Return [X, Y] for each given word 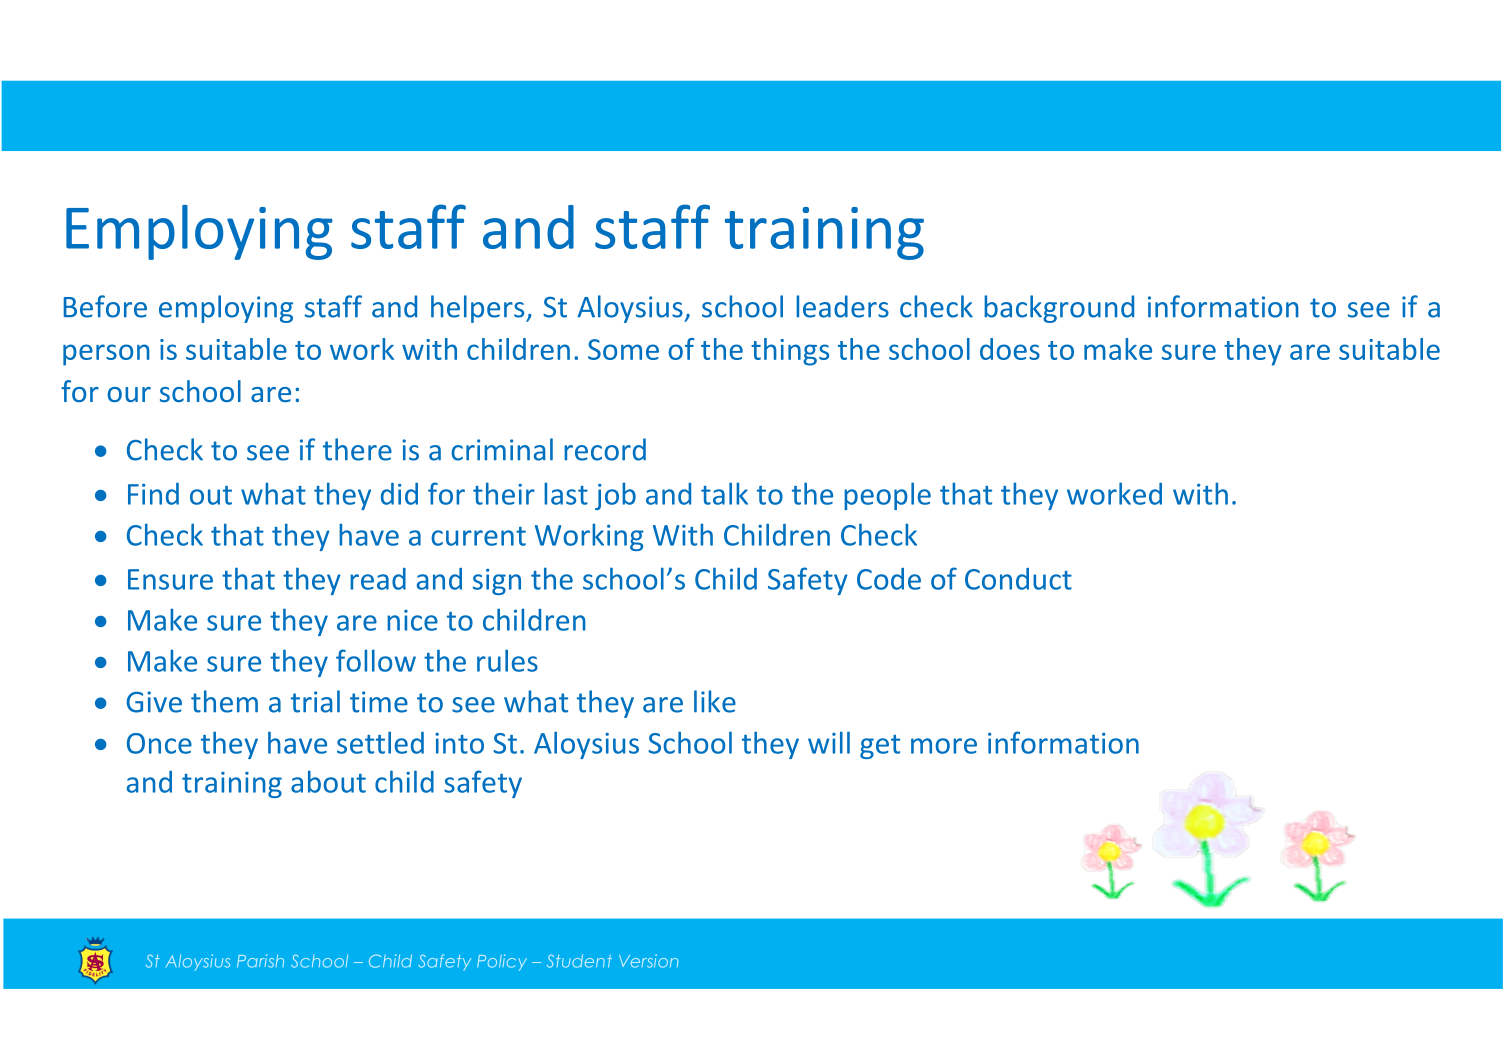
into [459, 743]
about [328, 781]
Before [105, 306]
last [566, 493]
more [944, 746]
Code [889, 579]
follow [376, 660]
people [887, 496]
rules [507, 660]
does [1010, 349]
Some [623, 349]
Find [153, 494]
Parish [260, 961]
